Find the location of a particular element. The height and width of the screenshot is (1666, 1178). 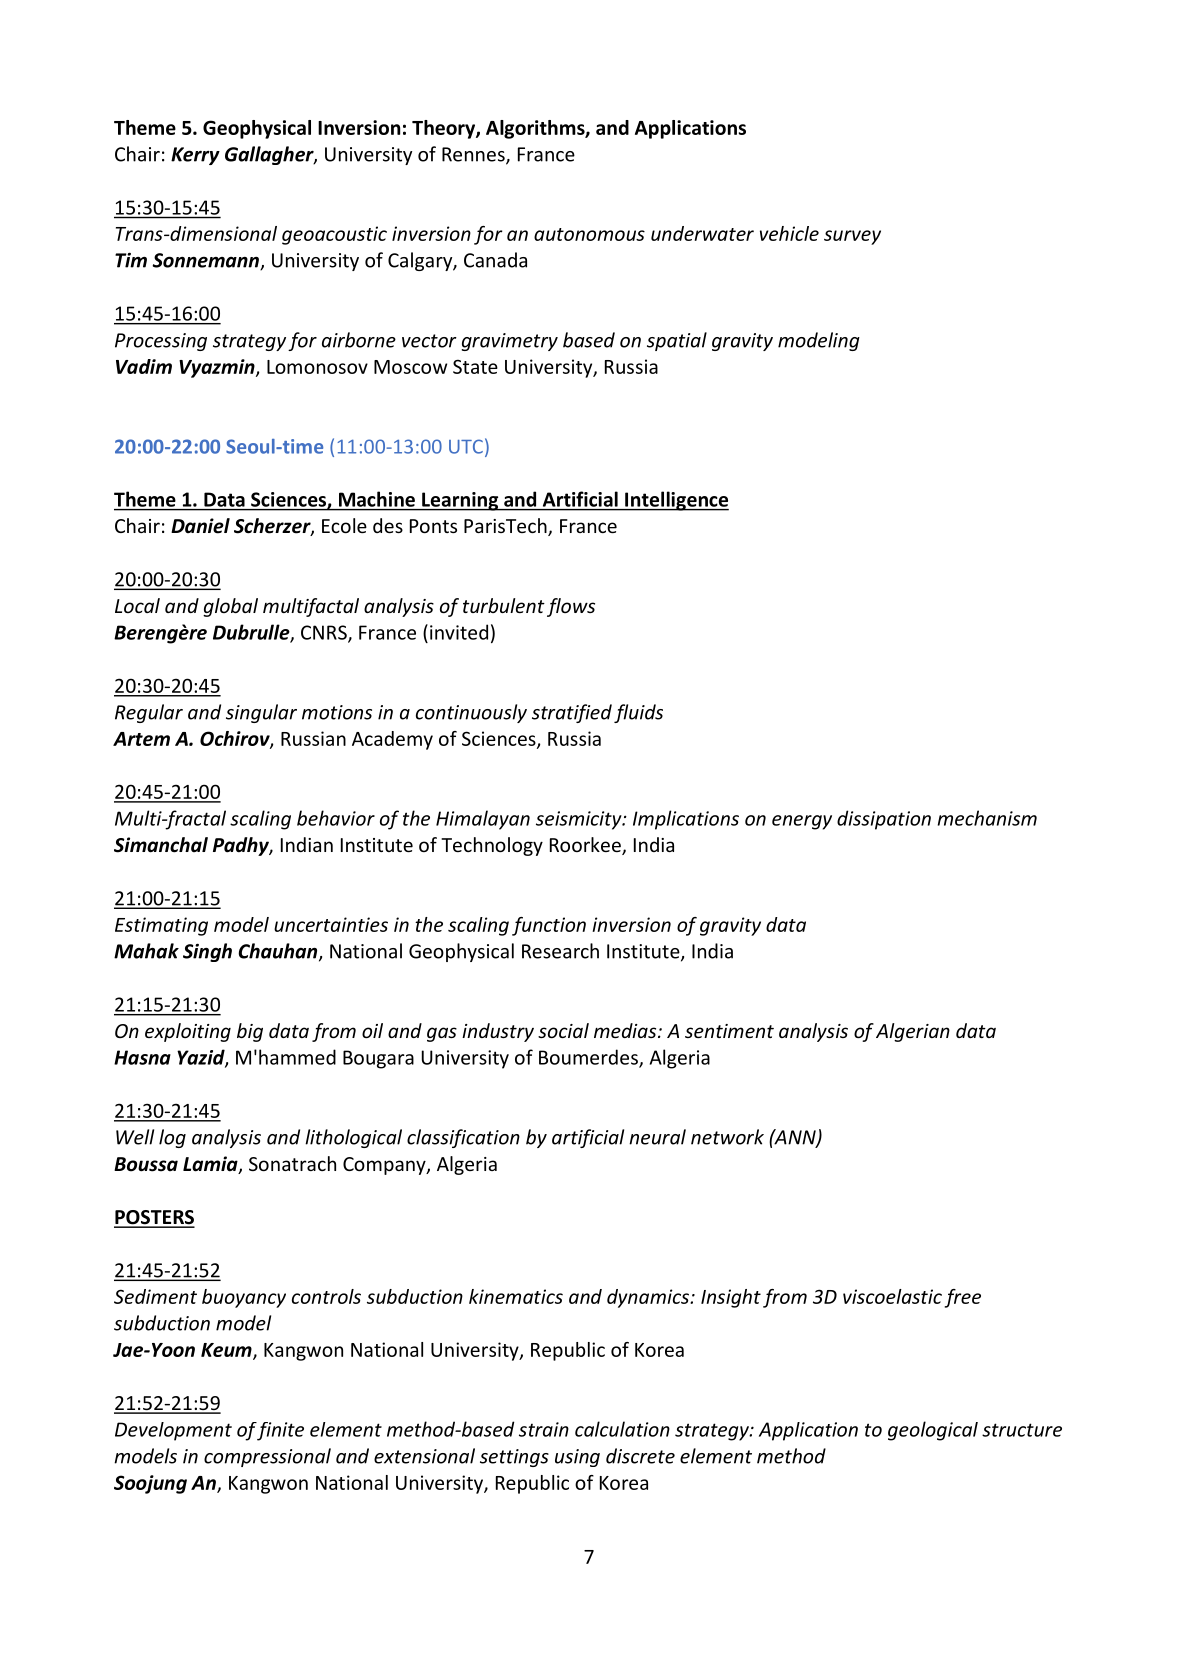

finite is located at coordinates (280, 1431).
